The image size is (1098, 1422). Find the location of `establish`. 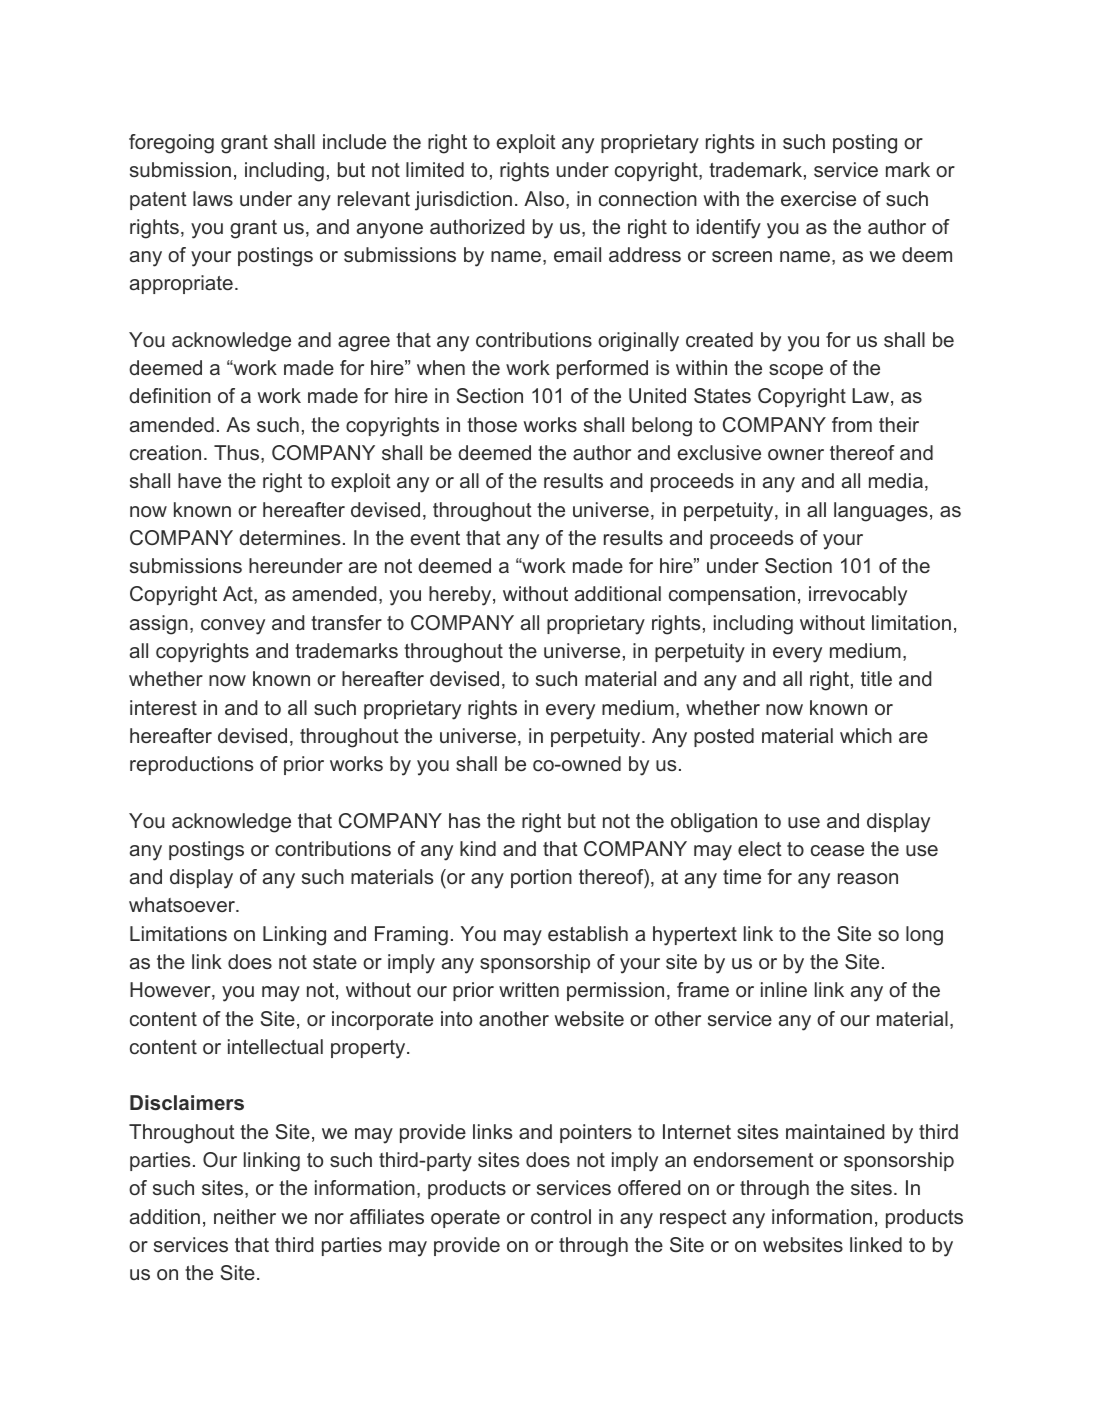

establish is located at coordinates (588, 933).
